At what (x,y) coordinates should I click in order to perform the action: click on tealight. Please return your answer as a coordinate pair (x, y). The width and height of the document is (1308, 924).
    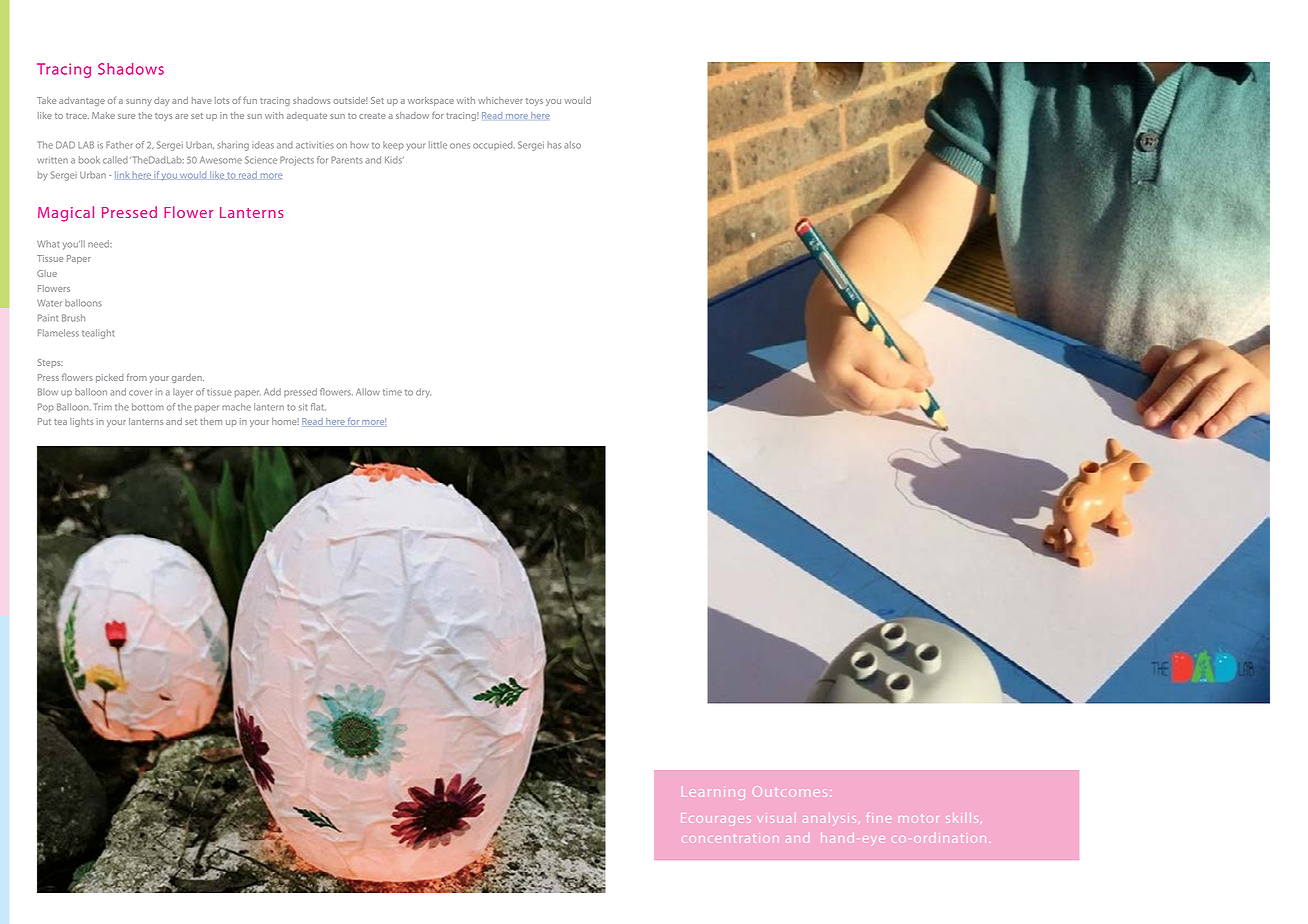
    Looking at the image, I should click on (98, 334).
